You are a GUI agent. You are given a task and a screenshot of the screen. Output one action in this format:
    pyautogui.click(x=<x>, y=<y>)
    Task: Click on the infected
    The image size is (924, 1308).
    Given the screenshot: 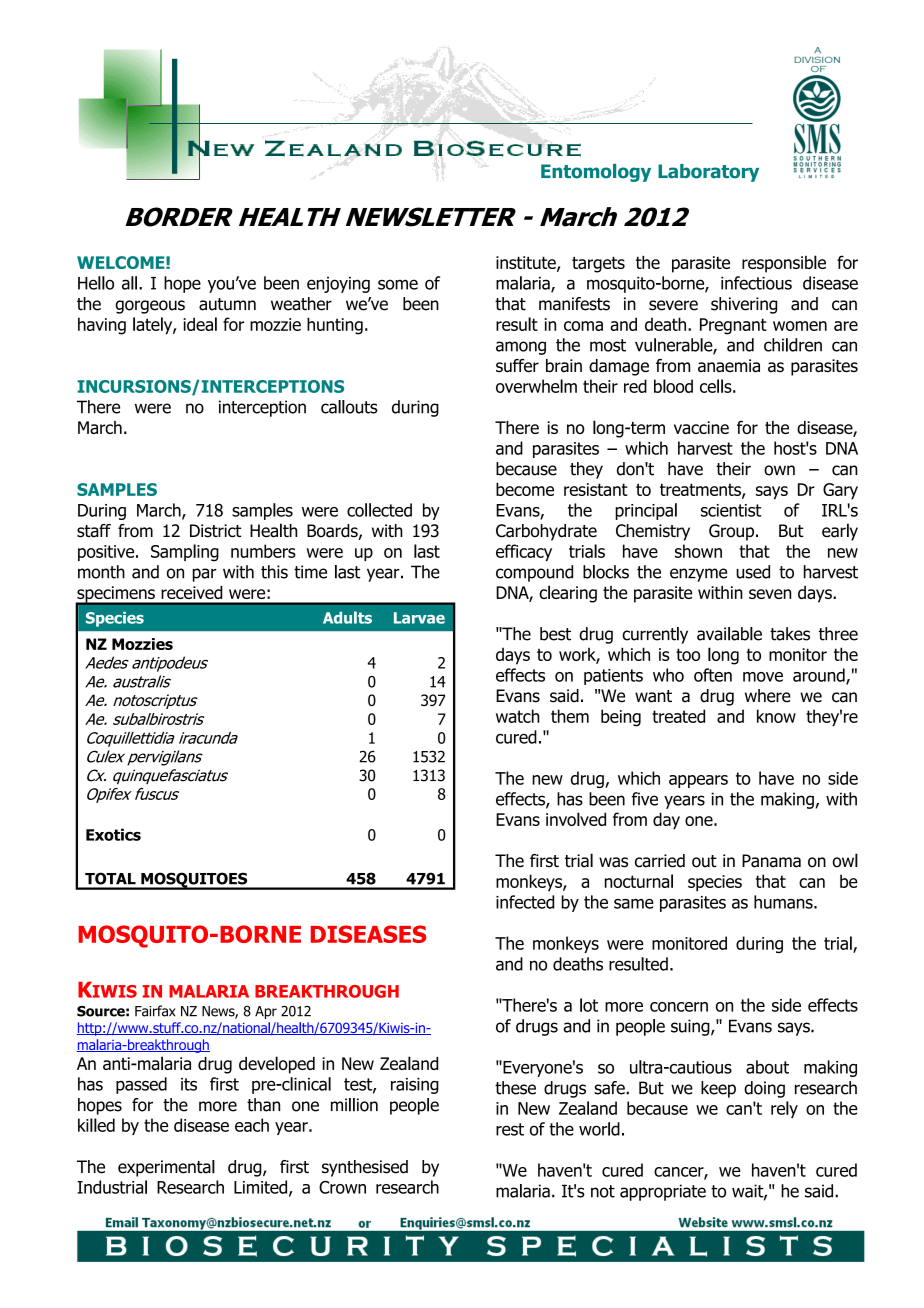 What is the action you would take?
    pyautogui.click(x=525, y=902)
